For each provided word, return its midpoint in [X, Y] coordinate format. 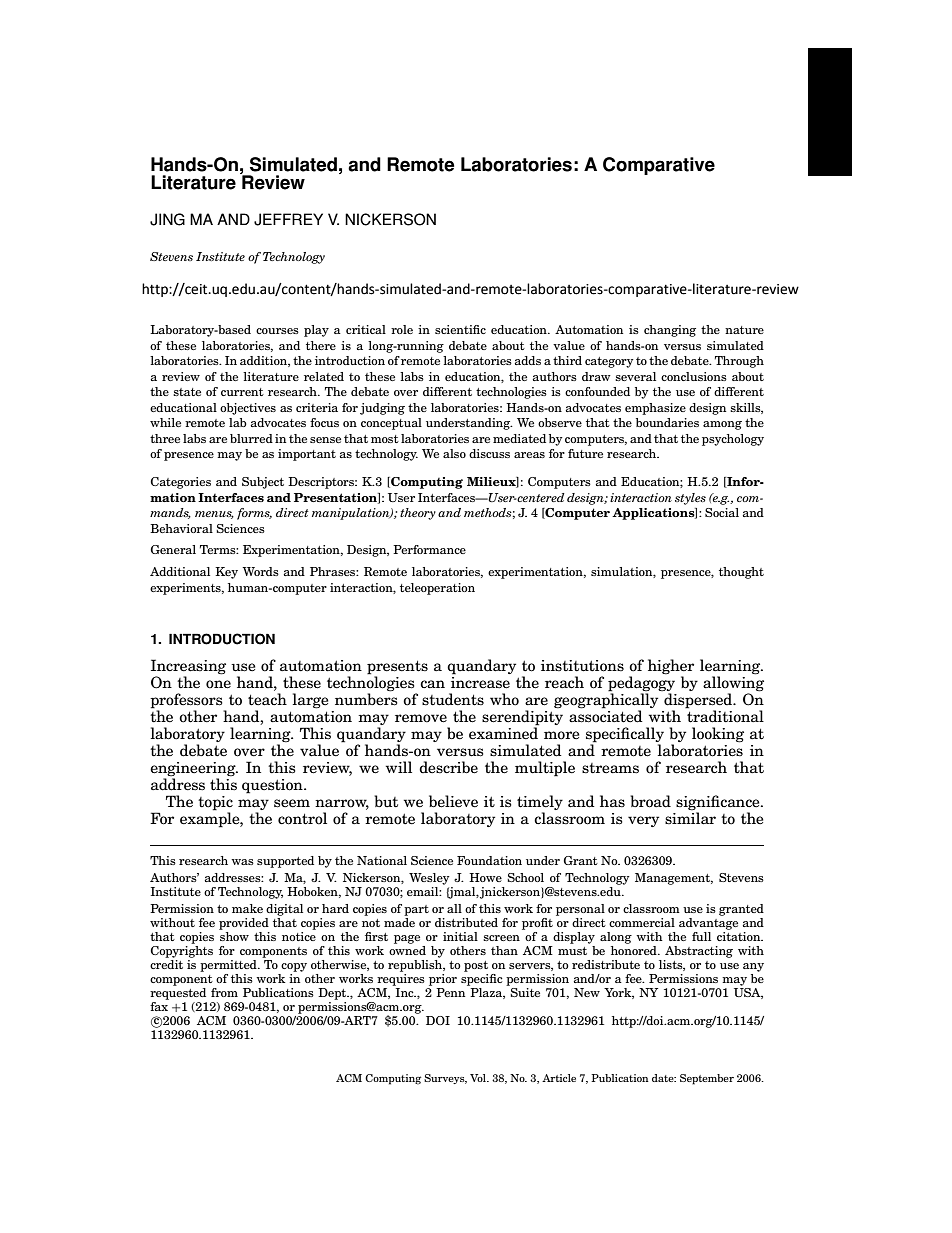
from [224, 992]
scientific [460, 329]
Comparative [659, 166]
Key [226, 573]
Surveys [445, 1079]
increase [480, 681]
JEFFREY [288, 219]
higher [671, 667]
